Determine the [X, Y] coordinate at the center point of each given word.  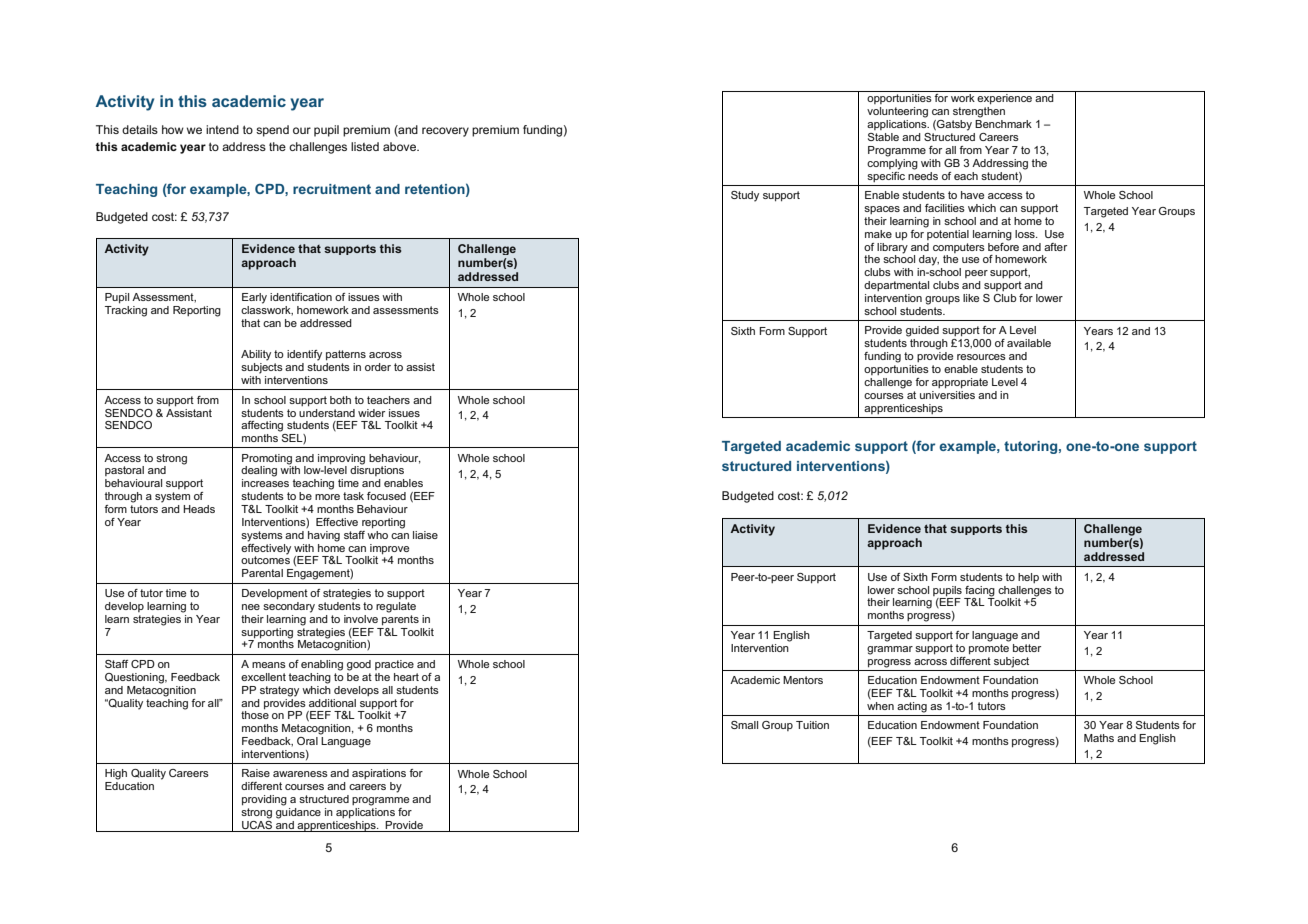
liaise [425, 535]
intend [222, 129]
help [1028, 578]
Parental [262, 573]
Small [744, 725]
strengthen [979, 112]
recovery [445, 132]
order [378, 367]
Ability [256, 355]
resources [981, 357]
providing [264, 800]
